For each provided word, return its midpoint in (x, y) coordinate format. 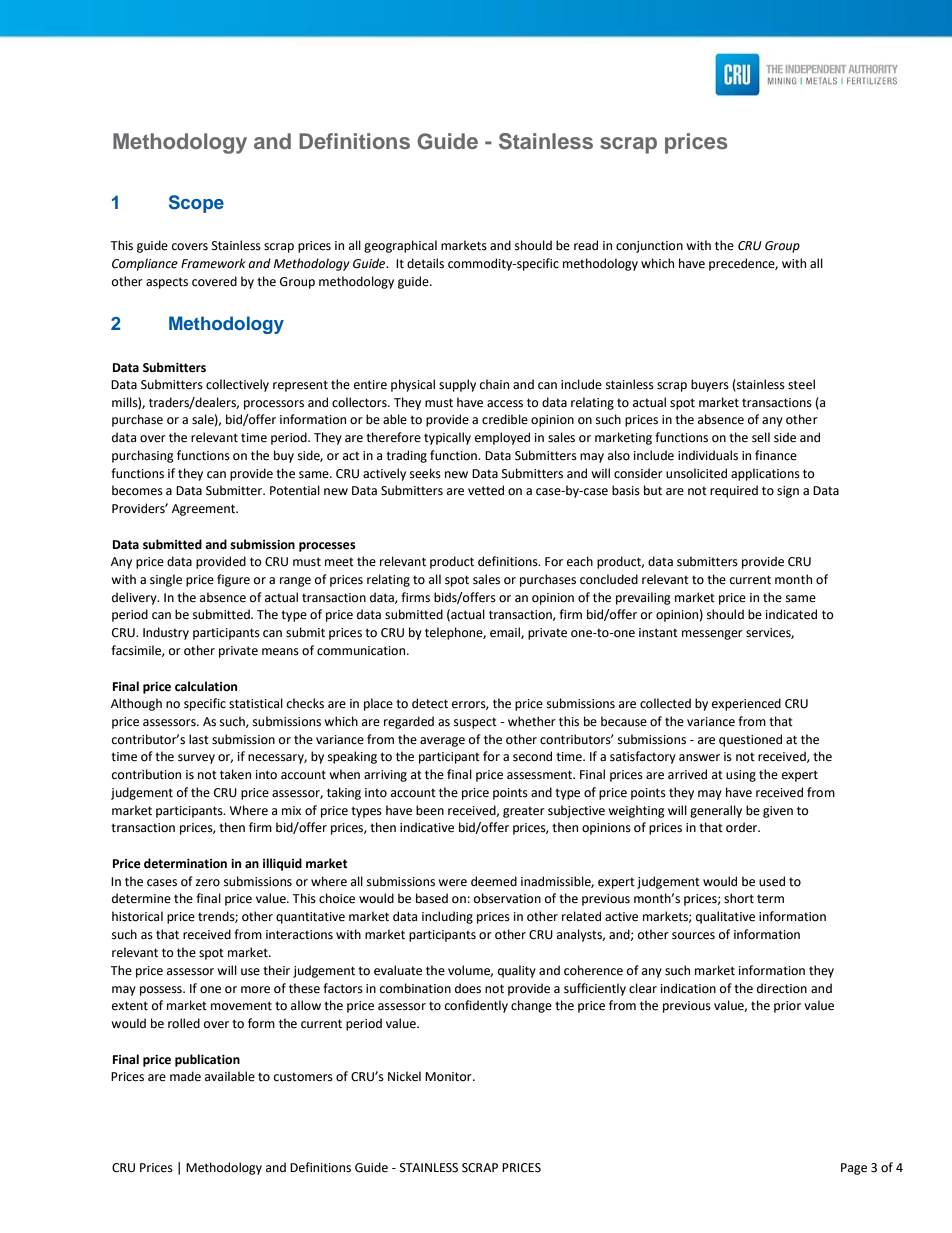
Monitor (449, 1077)
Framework (213, 263)
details (425, 263)
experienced (746, 704)
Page (854, 1169)
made (185, 1076)
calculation (206, 686)
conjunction (649, 247)
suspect (475, 723)
